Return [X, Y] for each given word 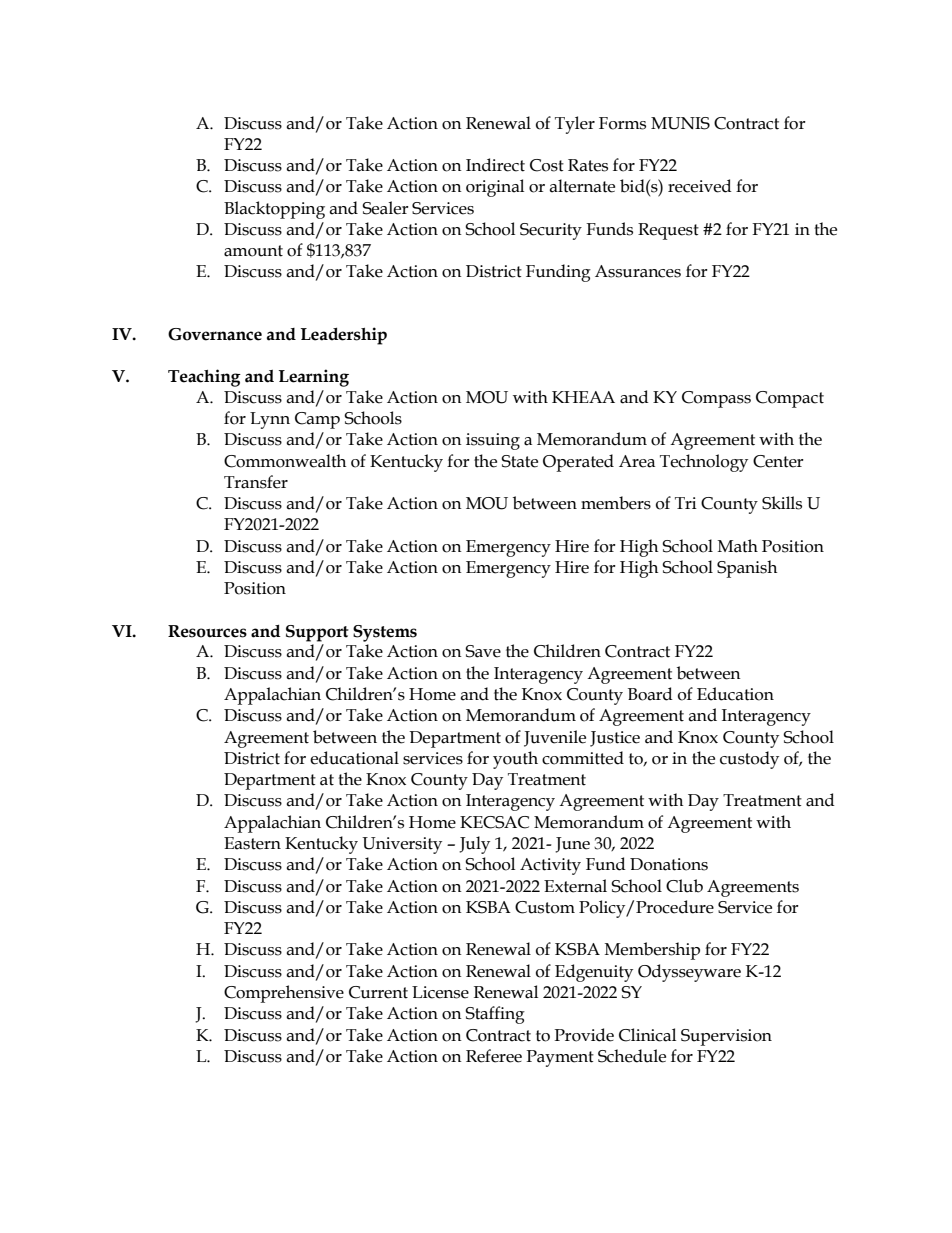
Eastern [252, 843]
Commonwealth [285, 461]
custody [749, 760]
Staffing [495, 1015]
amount [253, 251]
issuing [493, 441]
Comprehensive [284, 994]
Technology [704, 463]
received [700, 186]
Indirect [495, 165]
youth [515, 760]
